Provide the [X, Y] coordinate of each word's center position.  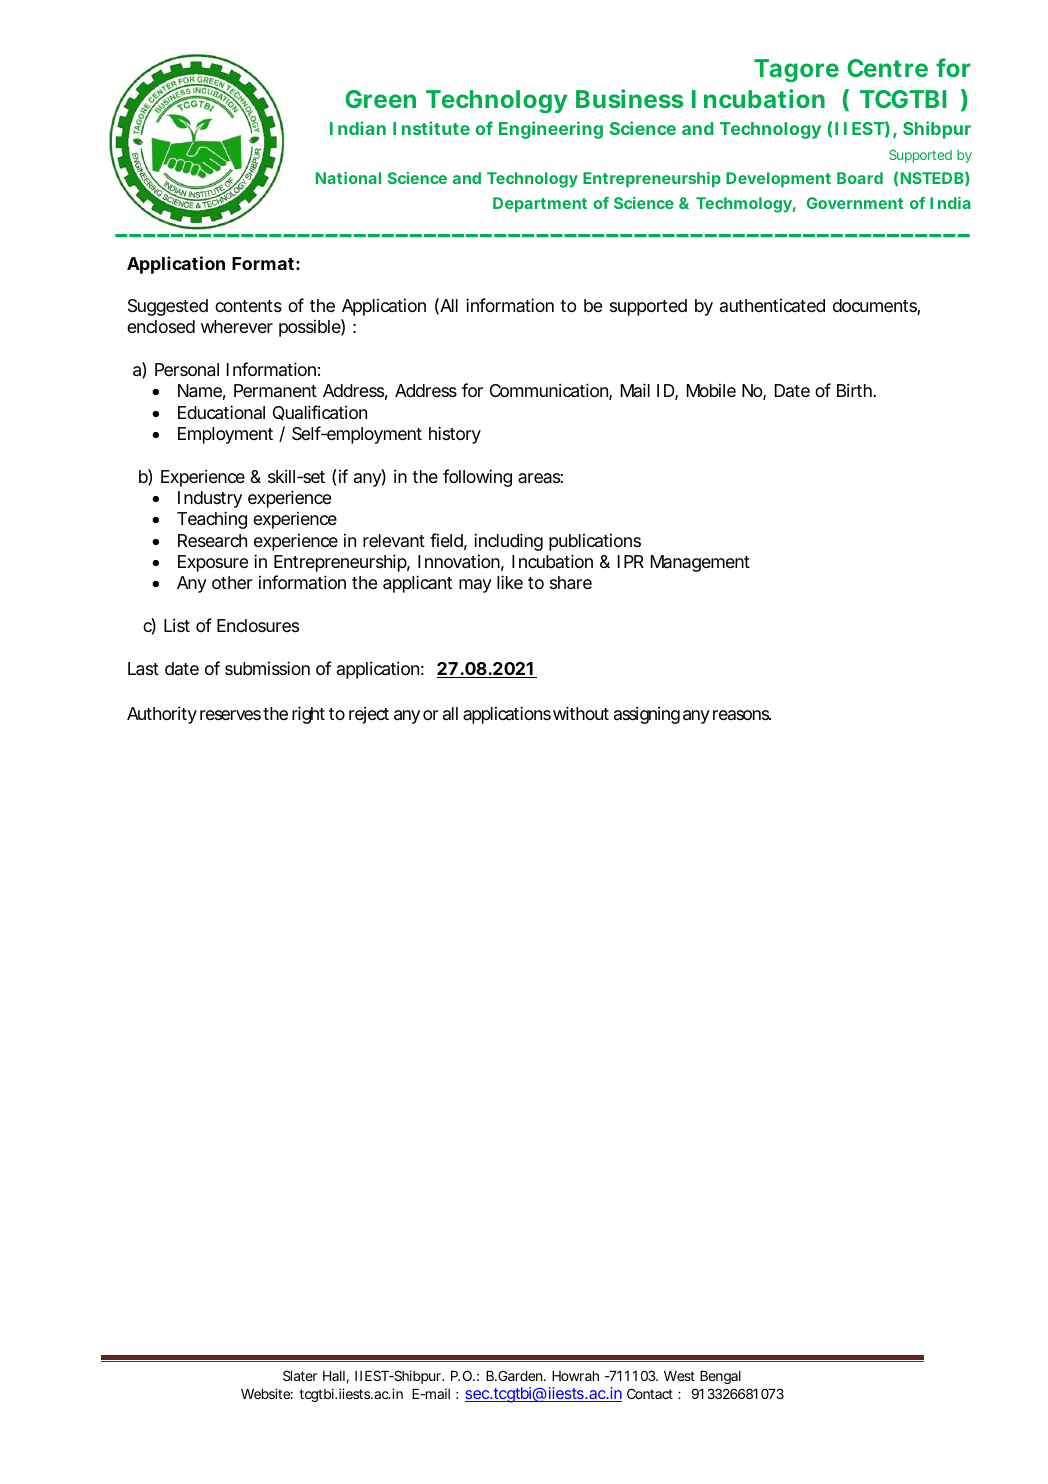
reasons [742, 715]
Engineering [551, 130]
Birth [854, 390]
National [348, 178]
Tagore [796, 70]
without [581, 713]
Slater [300, 1375]
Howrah [575, 1376]
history [455, 435]
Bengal [720, 1377]
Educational [221, 412]
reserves [230, 715]
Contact [650, 1393]
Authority [162, 715]
